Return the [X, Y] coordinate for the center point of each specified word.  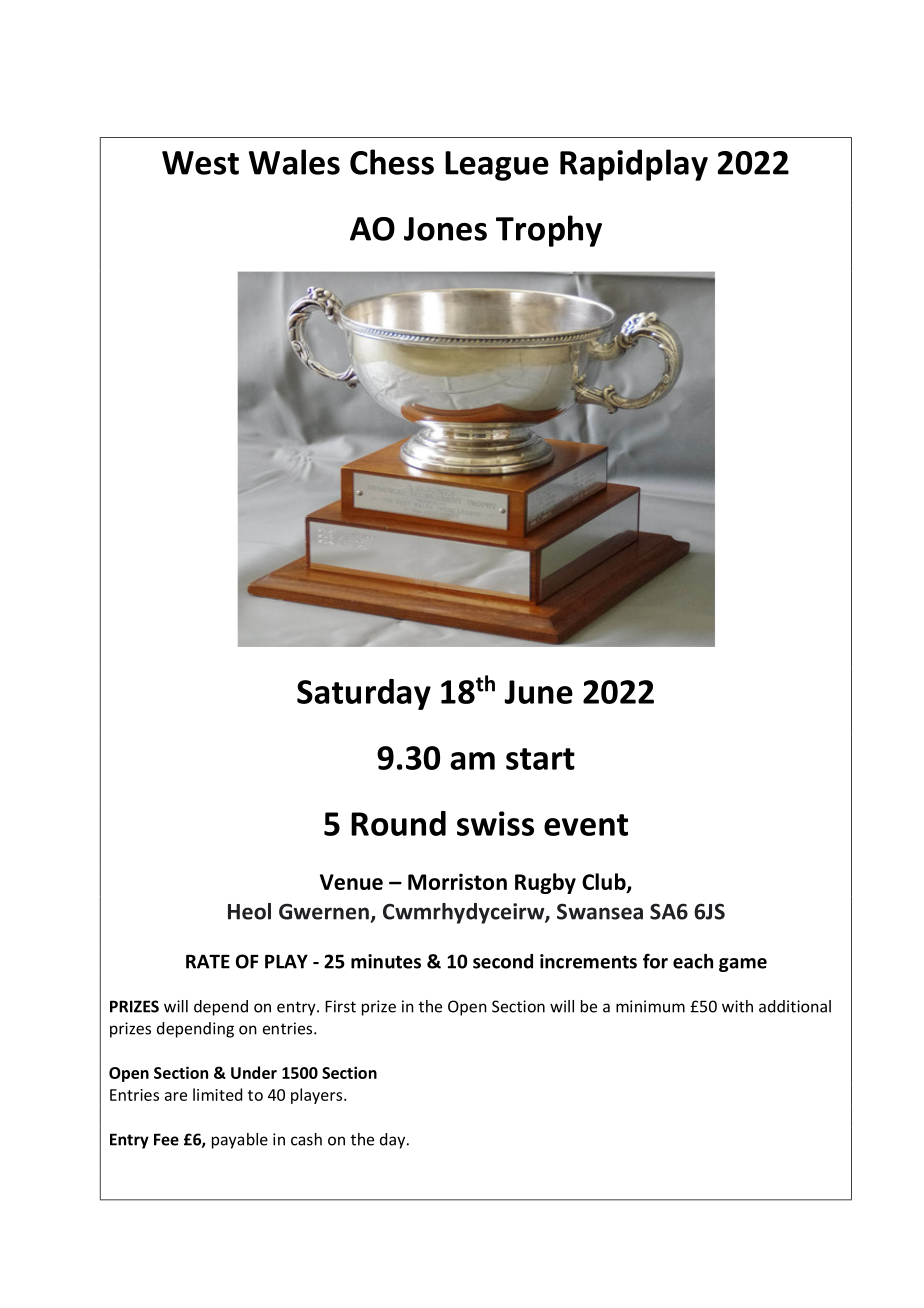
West [200, 163]
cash [306, 1139]
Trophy [549, 231]
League [497, 166]
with [737, 1006]
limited [217, 1094]
